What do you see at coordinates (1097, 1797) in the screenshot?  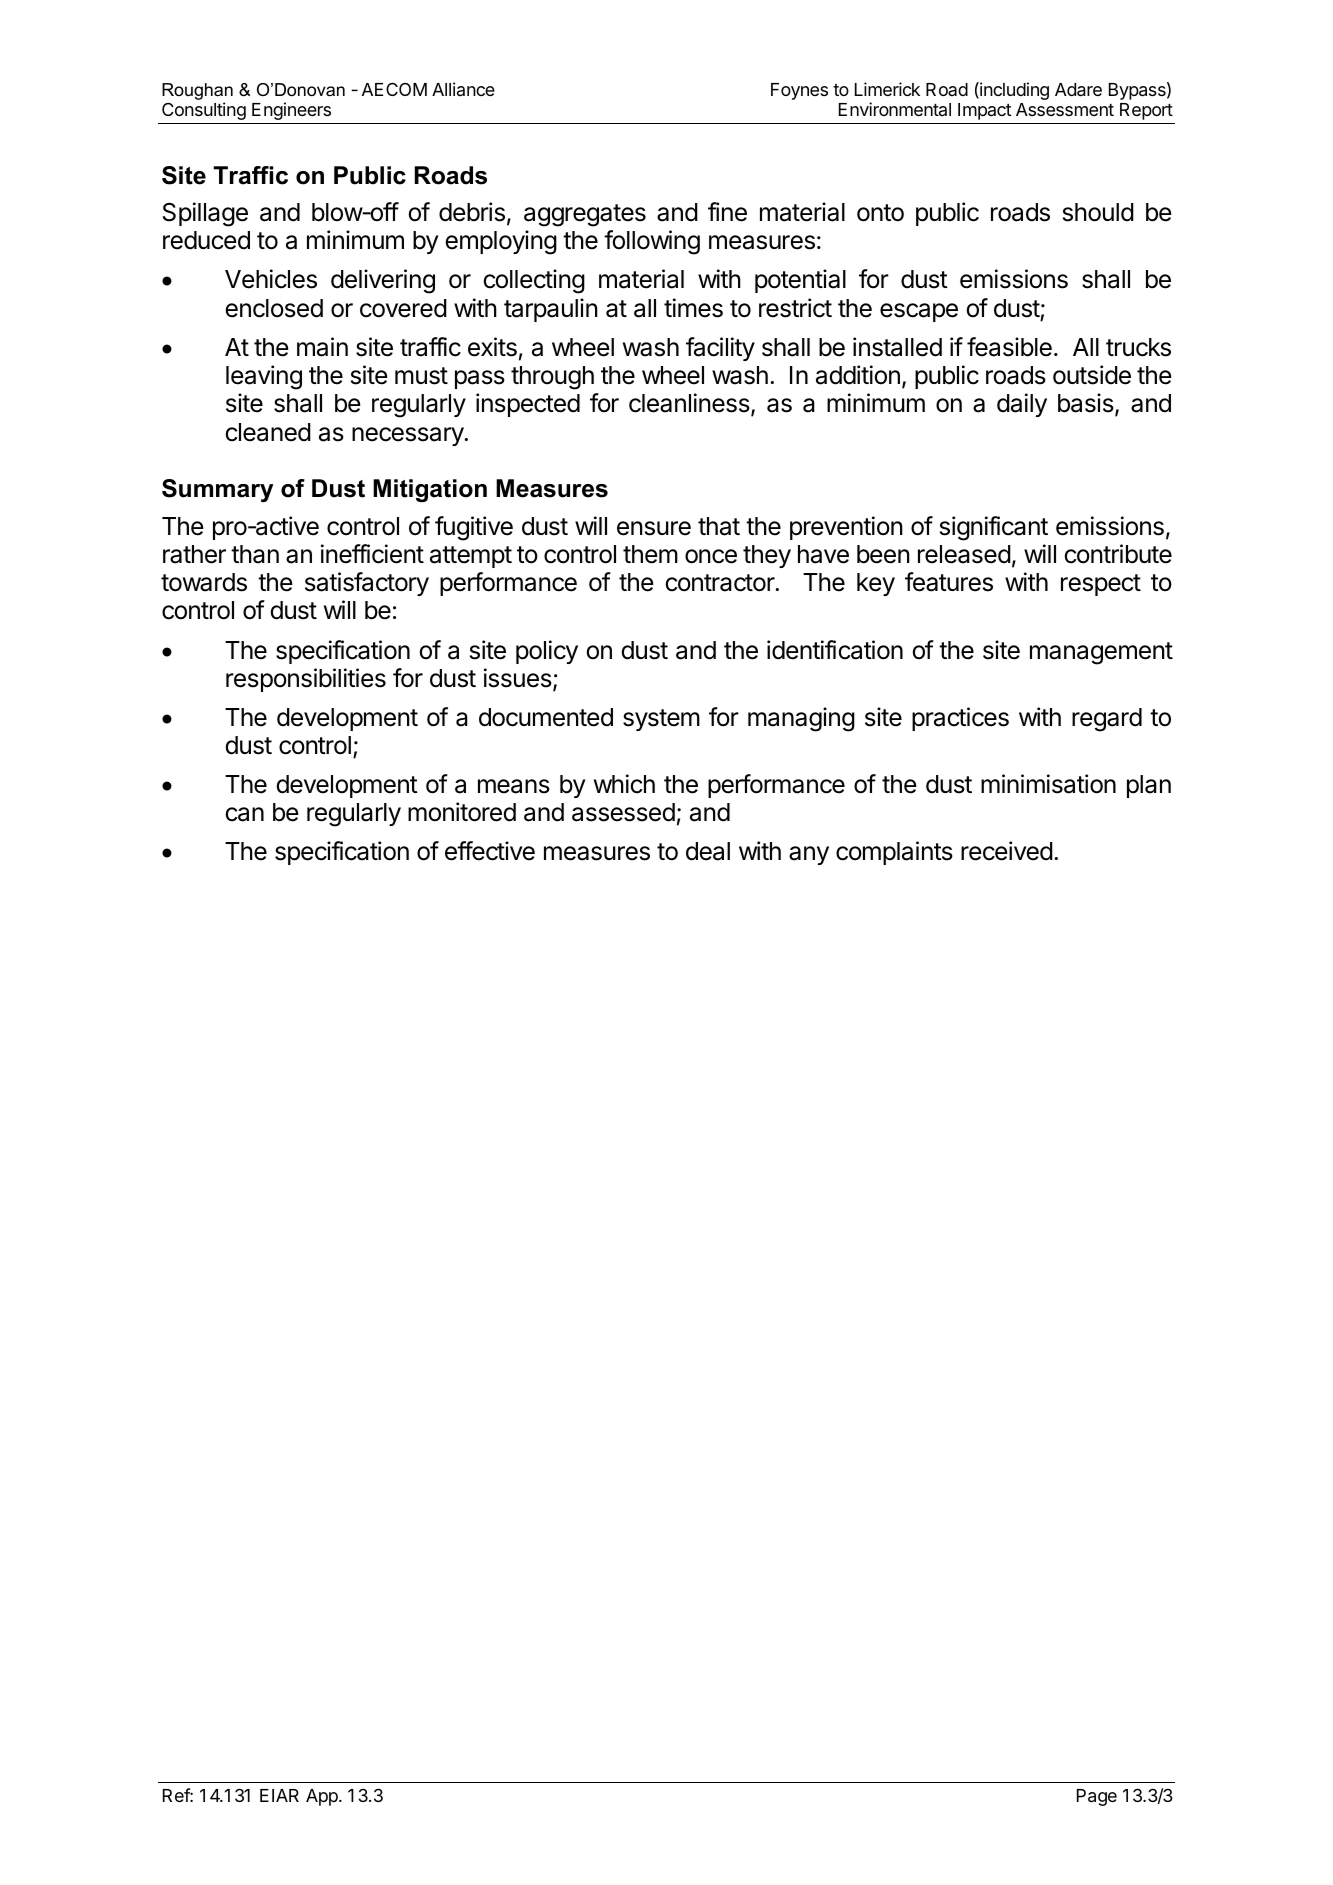 I see `Page` at bounding box center [1097, 1797].
